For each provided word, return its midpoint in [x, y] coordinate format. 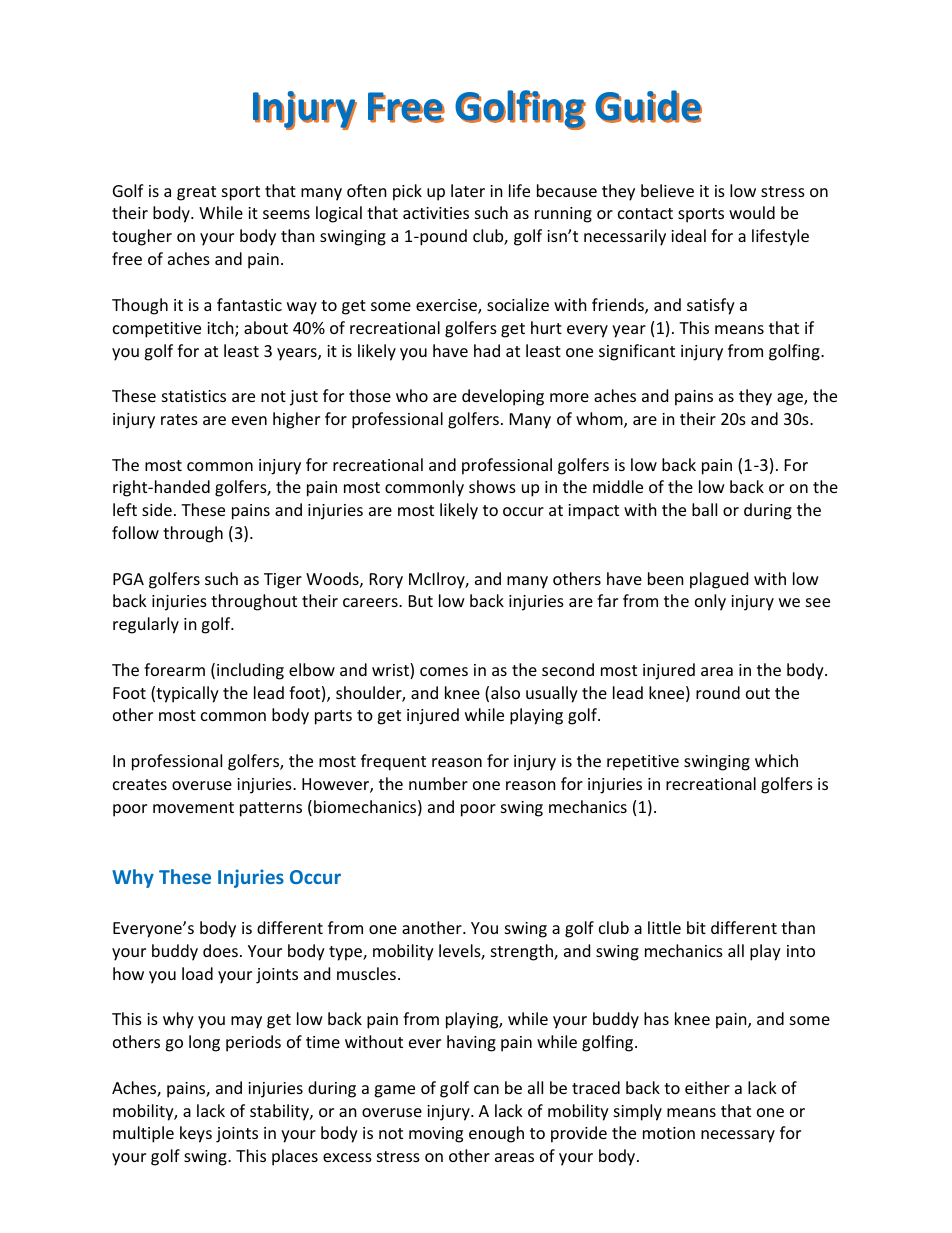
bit [696, 927]
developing [503, 397]
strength [523, 952]
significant [637, 352]
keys [196, 1134]
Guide [648, 106]
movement [193, 807]
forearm [174, 669]
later [468, 190]
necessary [738, 1136]
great [196, 193]
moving [436, 1135]
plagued [719, 580]
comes [444, 671]
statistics [194, 396]
